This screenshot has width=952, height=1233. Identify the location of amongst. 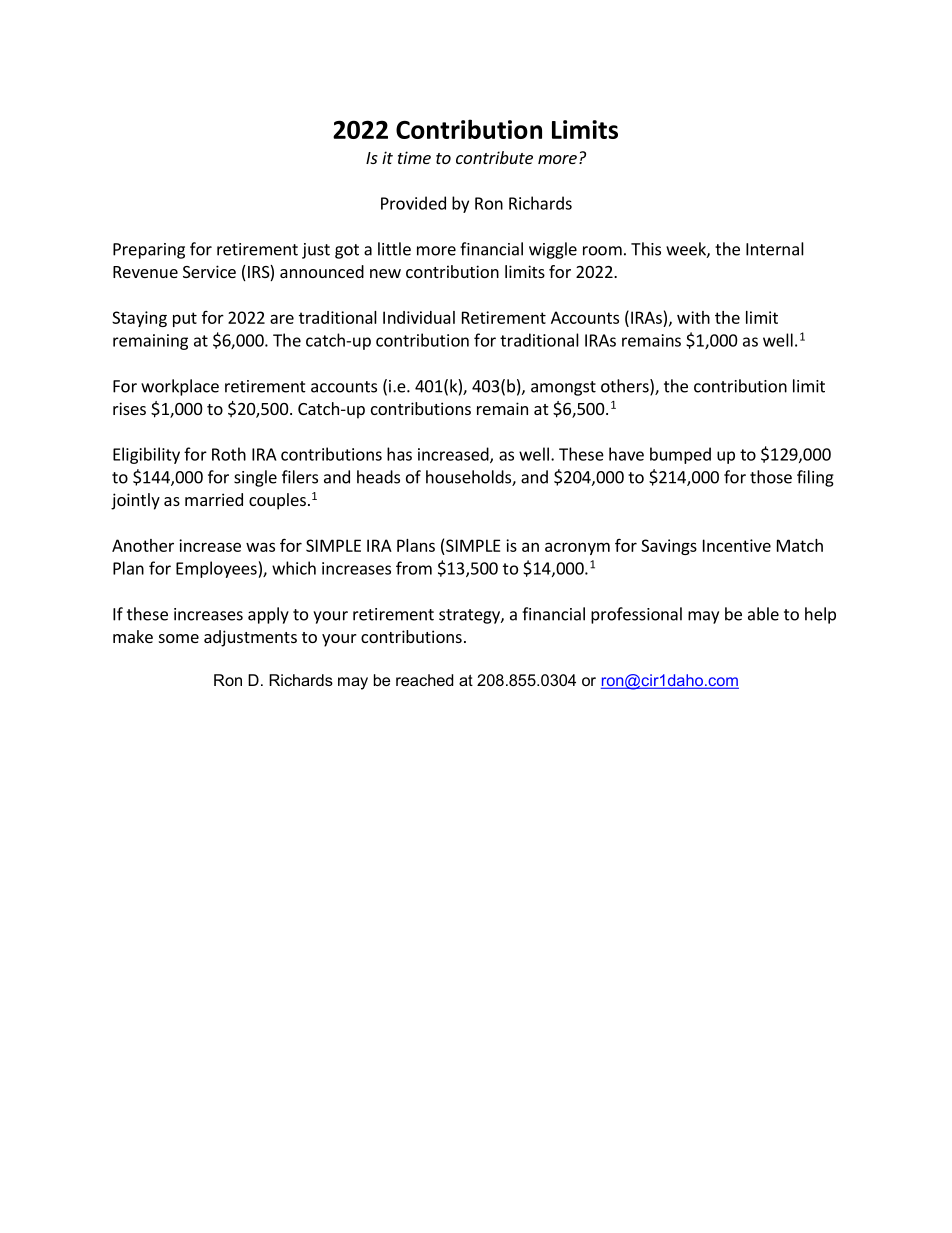
(563, 388).
